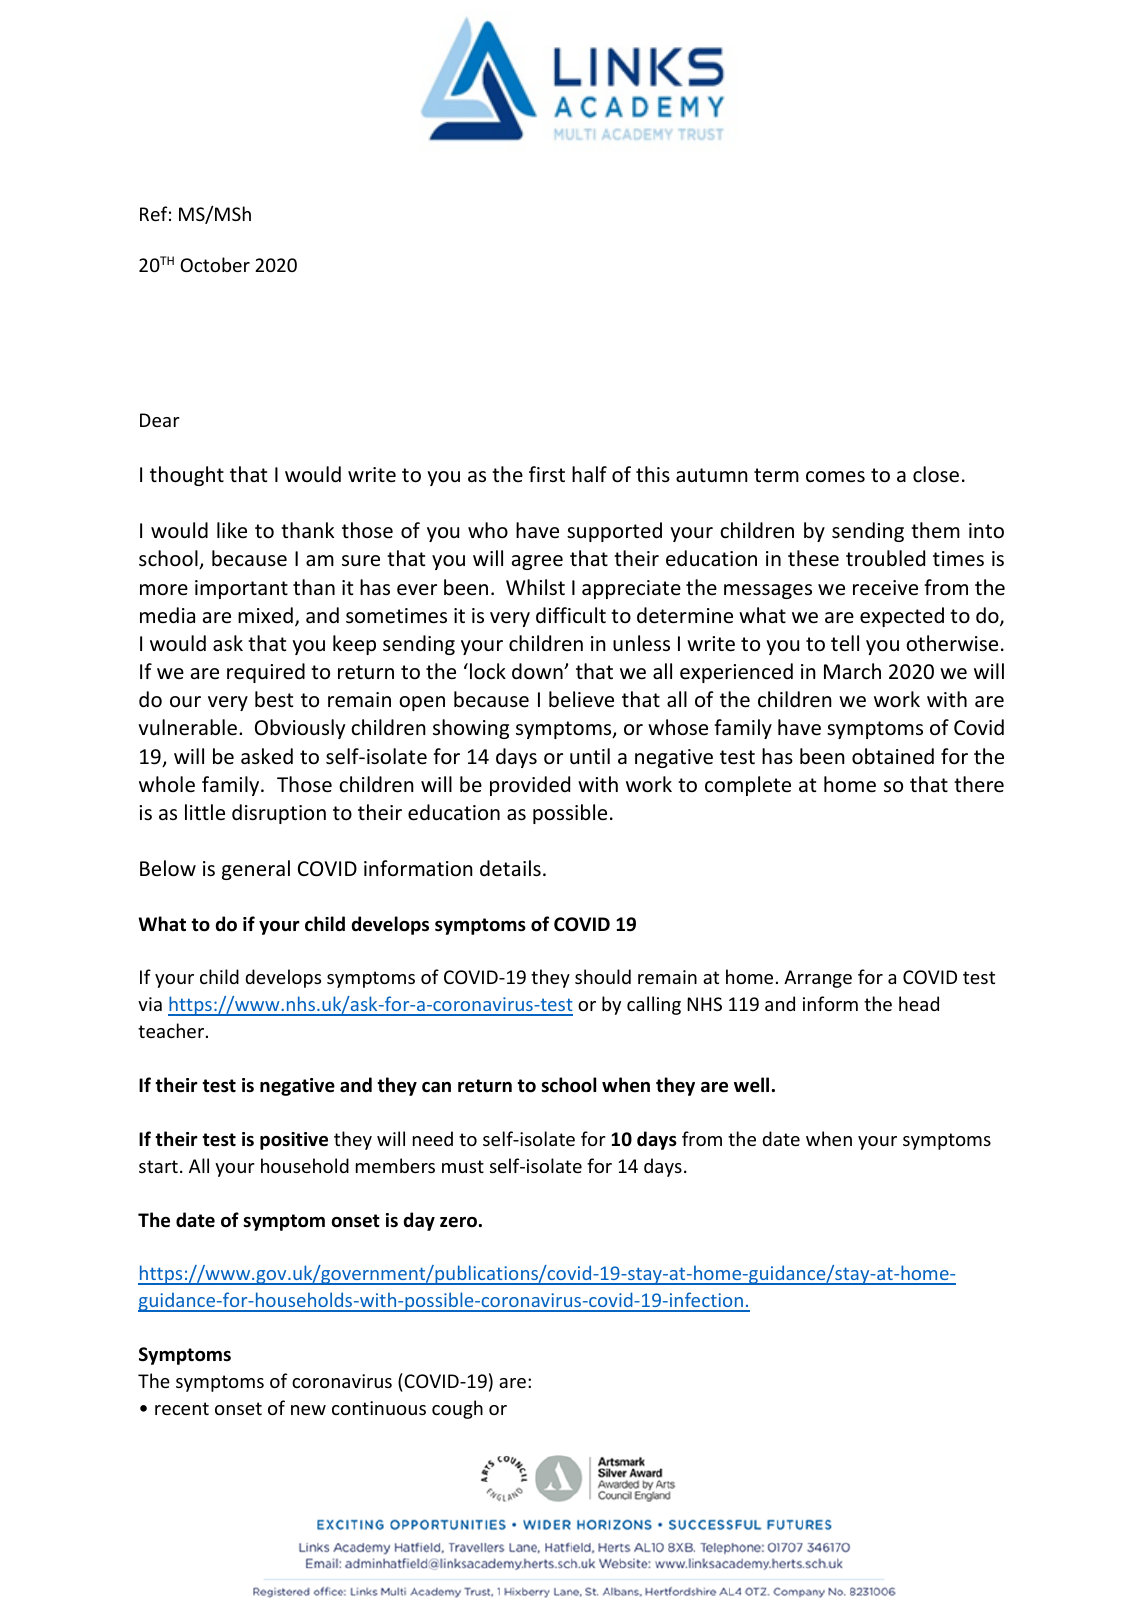 This image has height=1619, width=1144. What do you see at coordinates (215, 264) in the image?
I see `October` at bounding box center [215, 264].
